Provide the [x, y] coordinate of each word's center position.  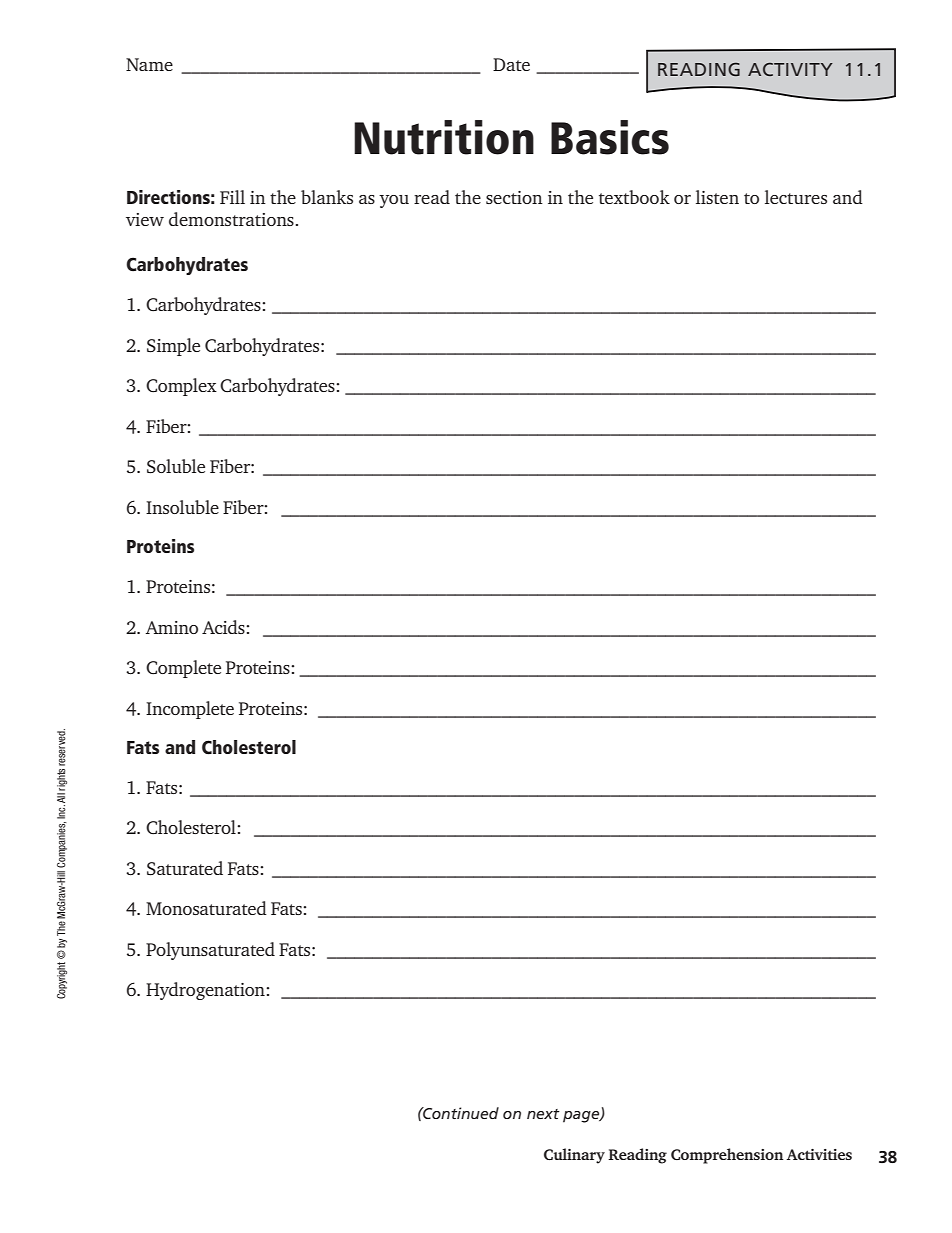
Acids [224, 627]
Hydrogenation [206, 991]
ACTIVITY [790, 69]
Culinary [574, 1156]
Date [511, 64]
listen [717, 197]
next [543, 1114]
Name [149, 64]
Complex [181, 387]
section [514, 197]
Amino [172, 627]
